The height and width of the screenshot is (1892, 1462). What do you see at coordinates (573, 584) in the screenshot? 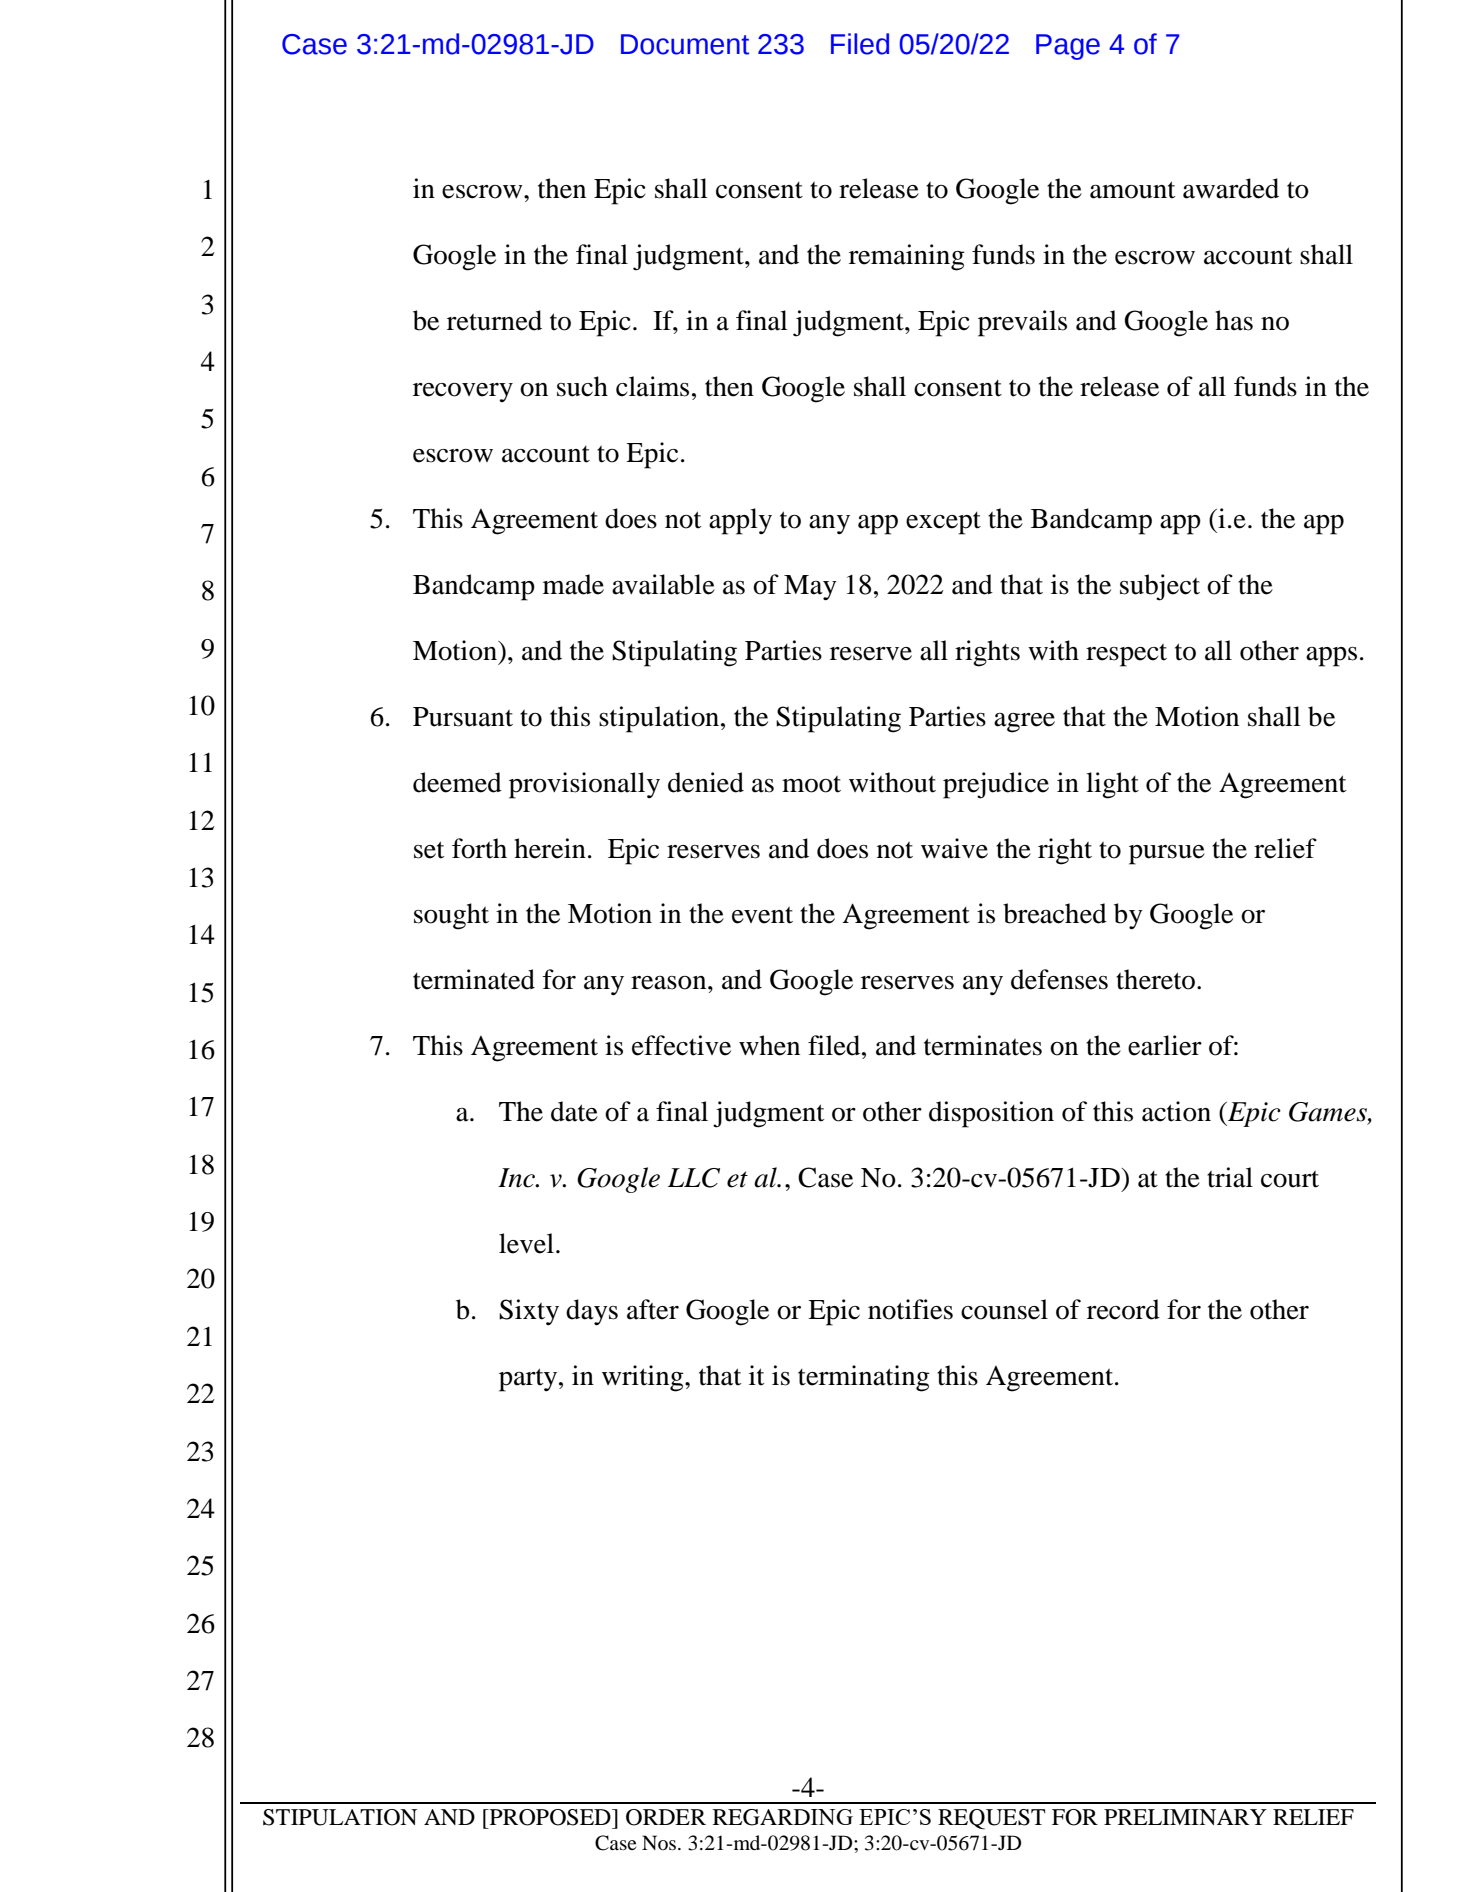
I see `made` at bounding box center [573, 584].
